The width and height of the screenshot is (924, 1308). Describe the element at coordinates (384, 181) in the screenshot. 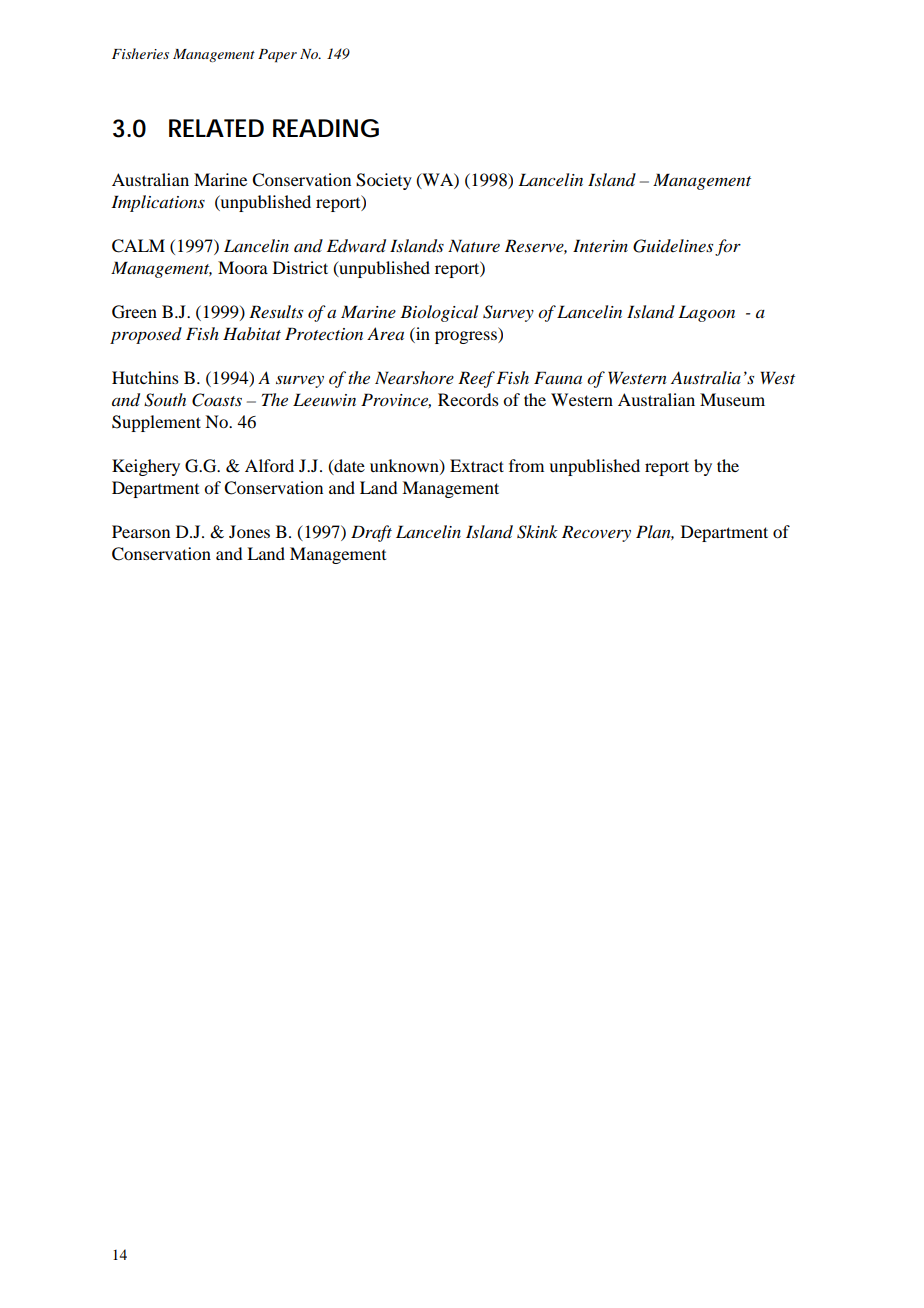

I see `Society` at that location.
